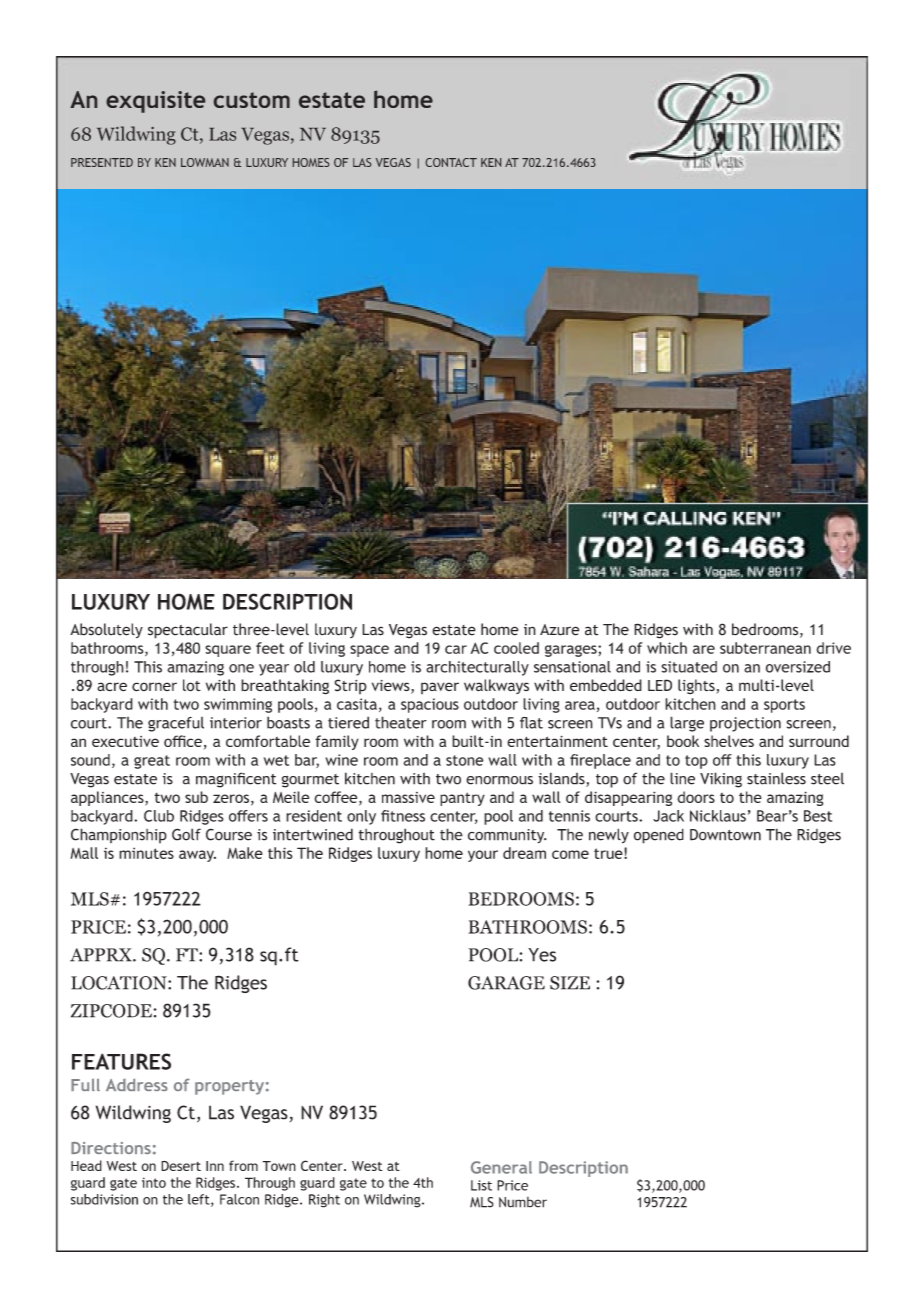  What do you see at coordinates (451, 162) in the image?
I see `Contact` at bounding box center [451, 162].
